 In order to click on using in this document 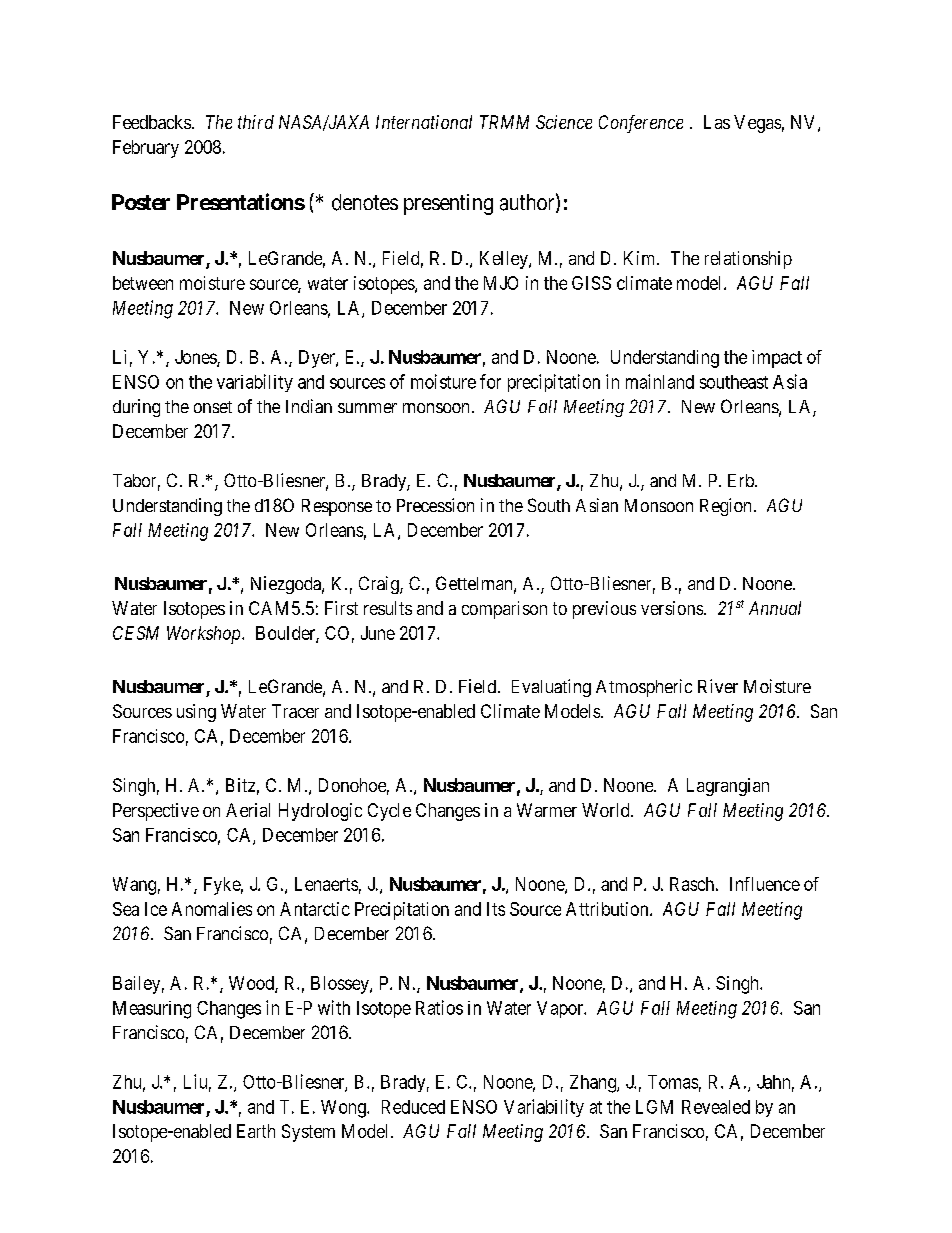, I will do `click(196, 713)`.
